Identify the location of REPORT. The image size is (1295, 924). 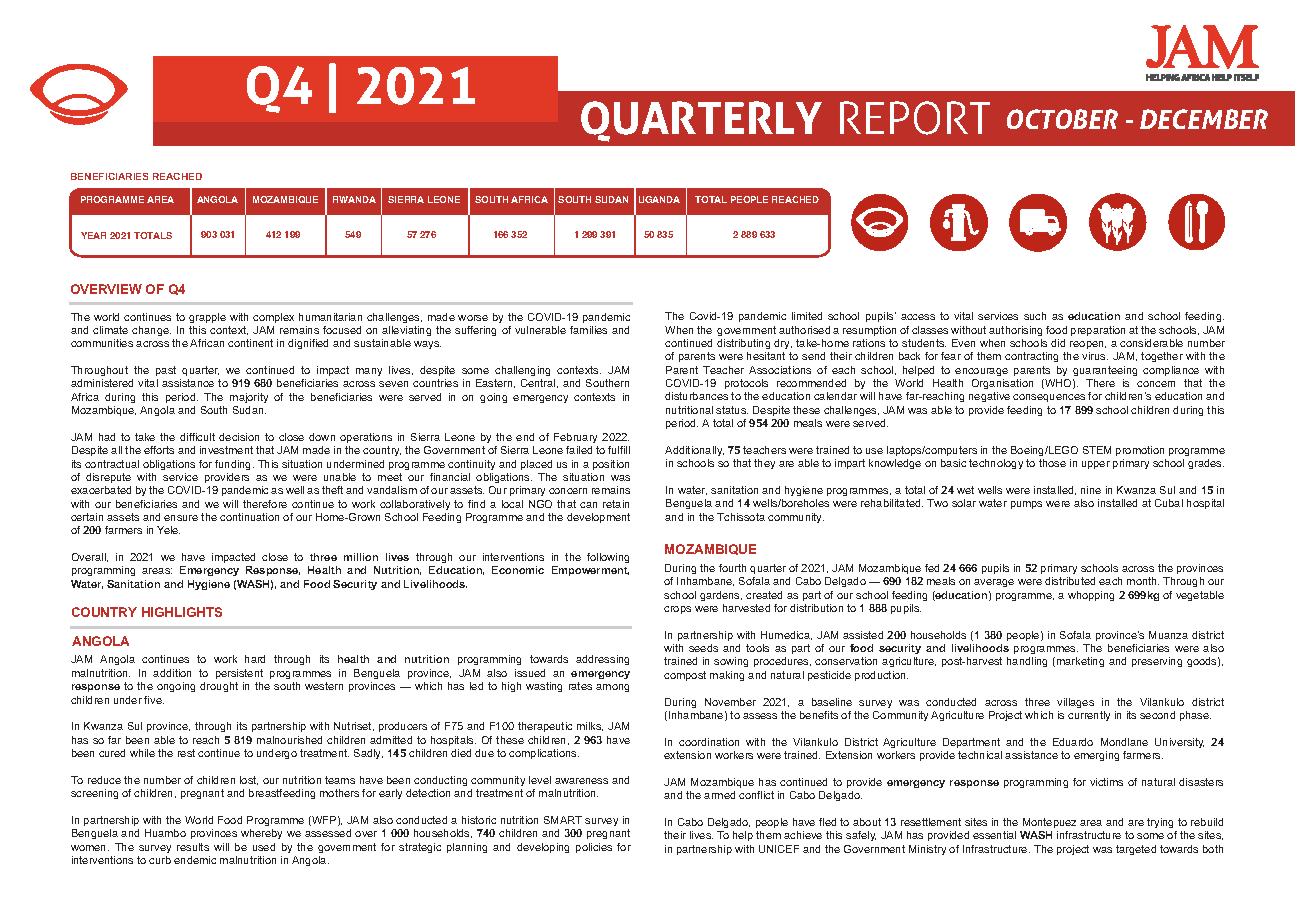
(915, 118).
